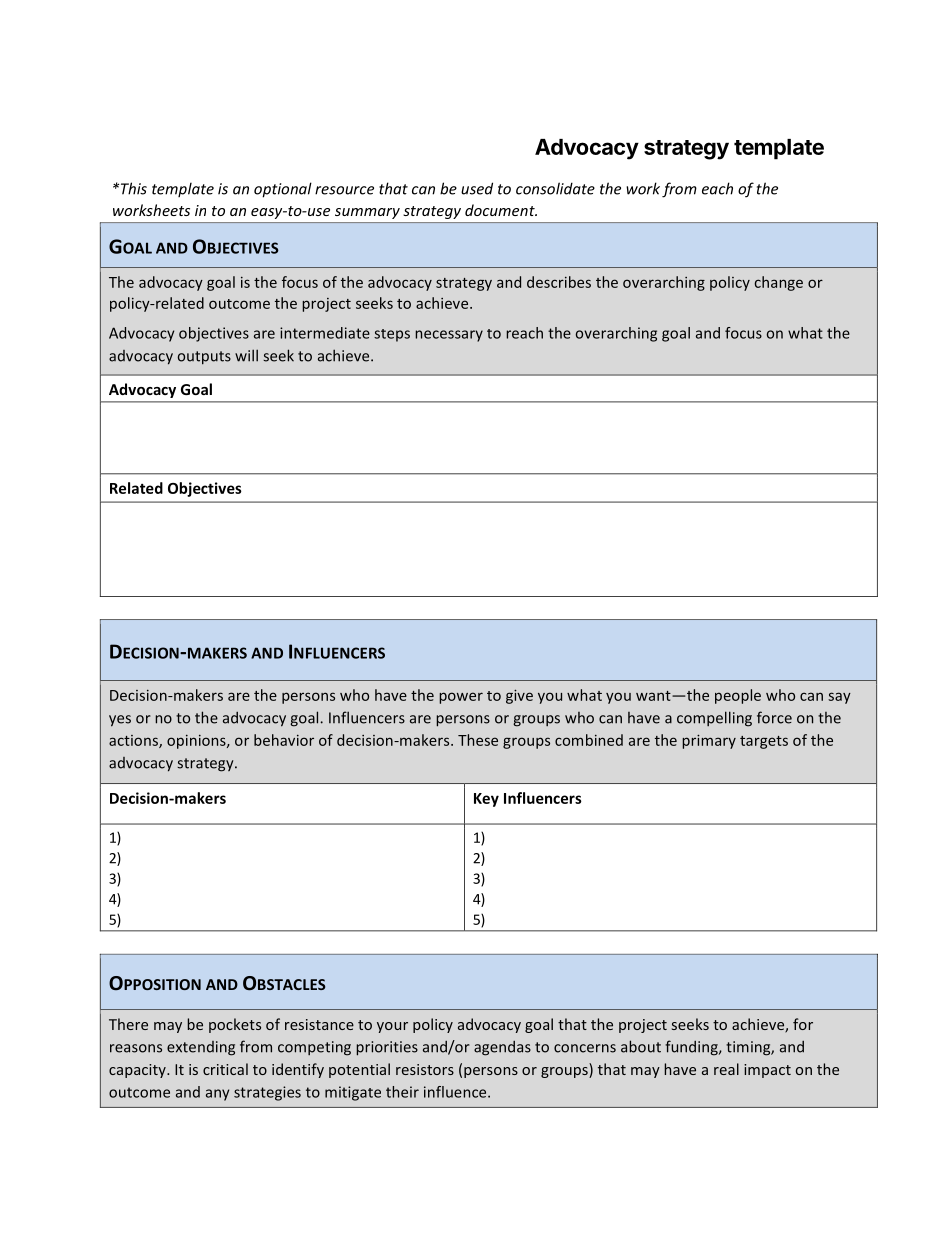 The image size is (952, 1233). I want to click on critical, so click(225, 1069).
